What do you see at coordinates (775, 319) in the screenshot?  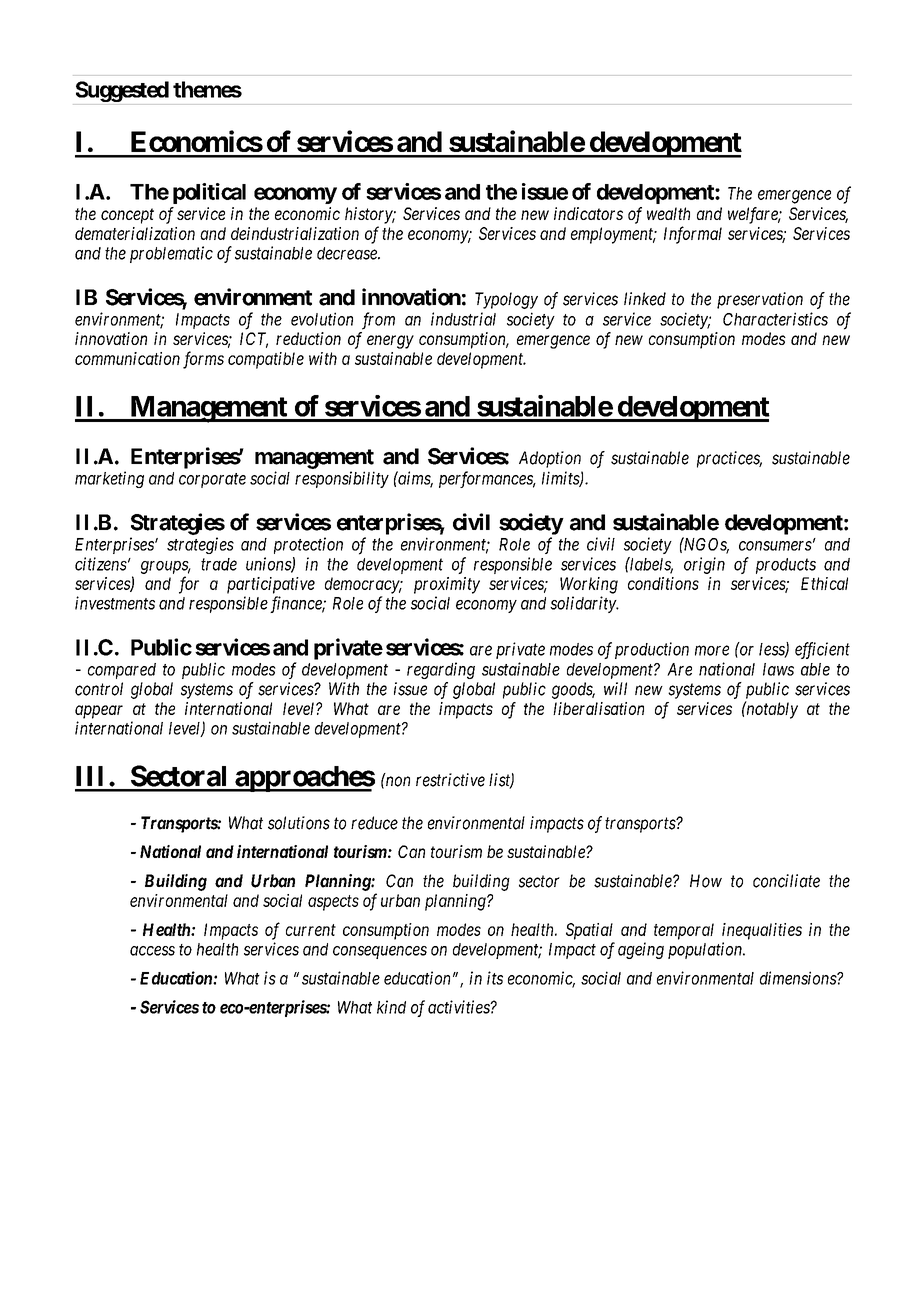 I see `Characteristics` at bounding box center [775, 319].
